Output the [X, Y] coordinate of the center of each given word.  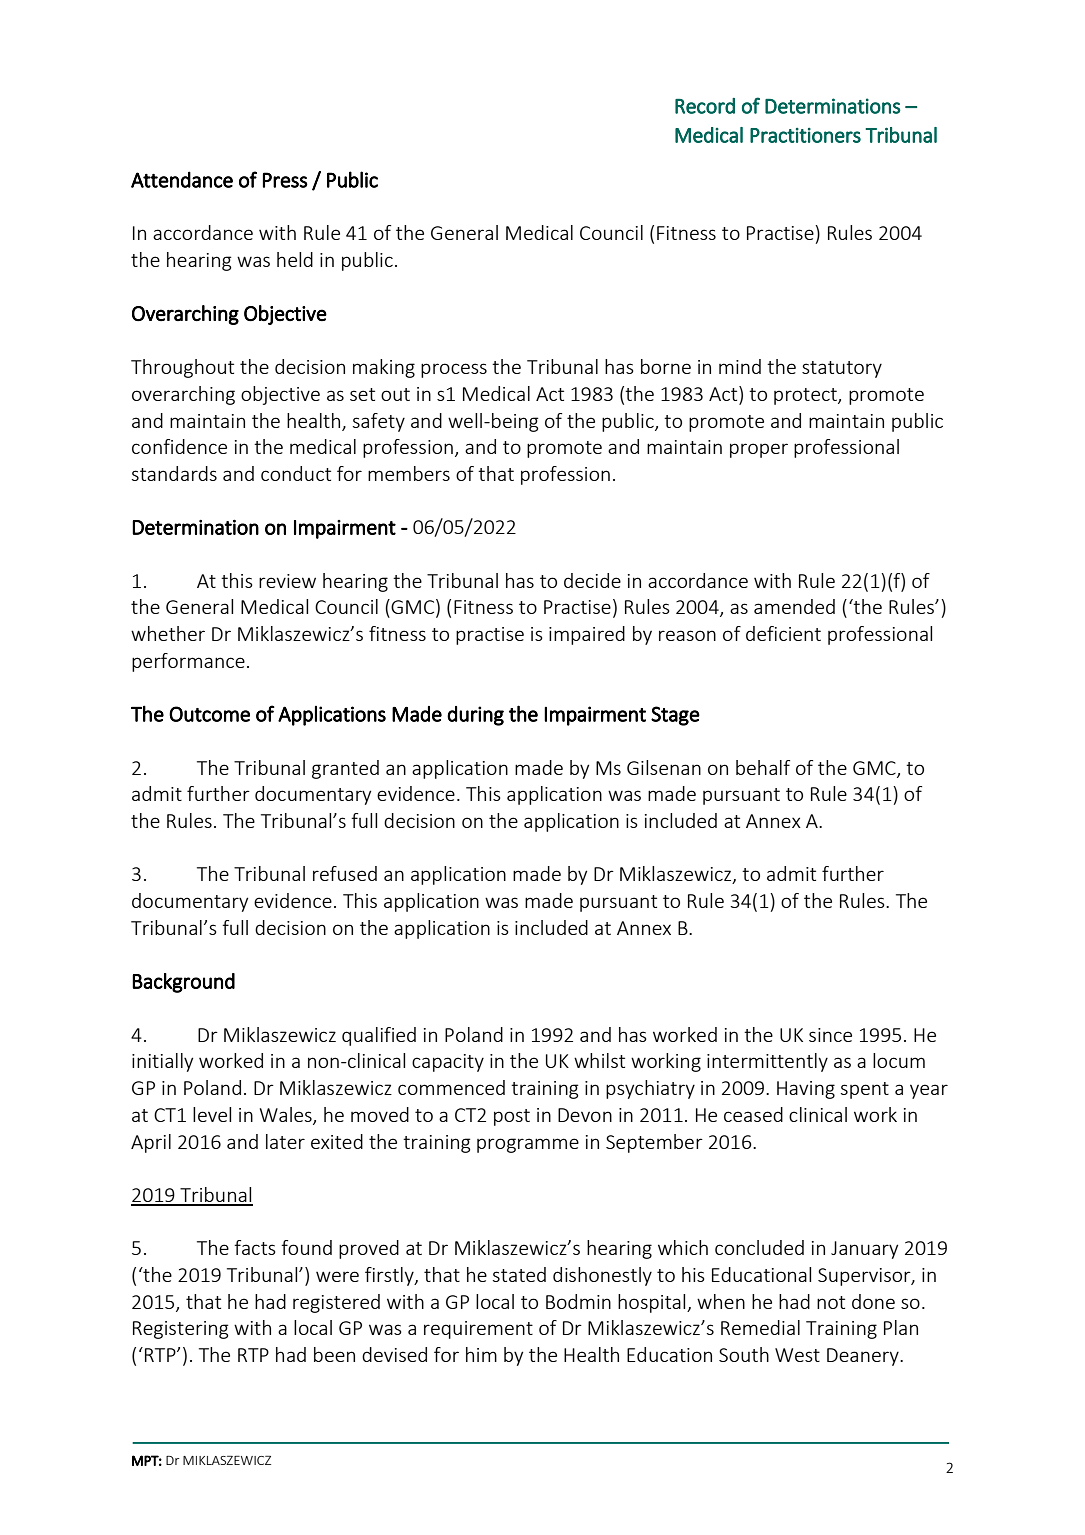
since [830, 1035]
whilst [599, 1060]
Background [183, 983]
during [475, 716]
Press [285, 180]
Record [705, 106]
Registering [181, 1330]
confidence [179, 446]
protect [806, 396]
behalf [763, 767]
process [454, 370]
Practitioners [805, 135]
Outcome [209, 714]
